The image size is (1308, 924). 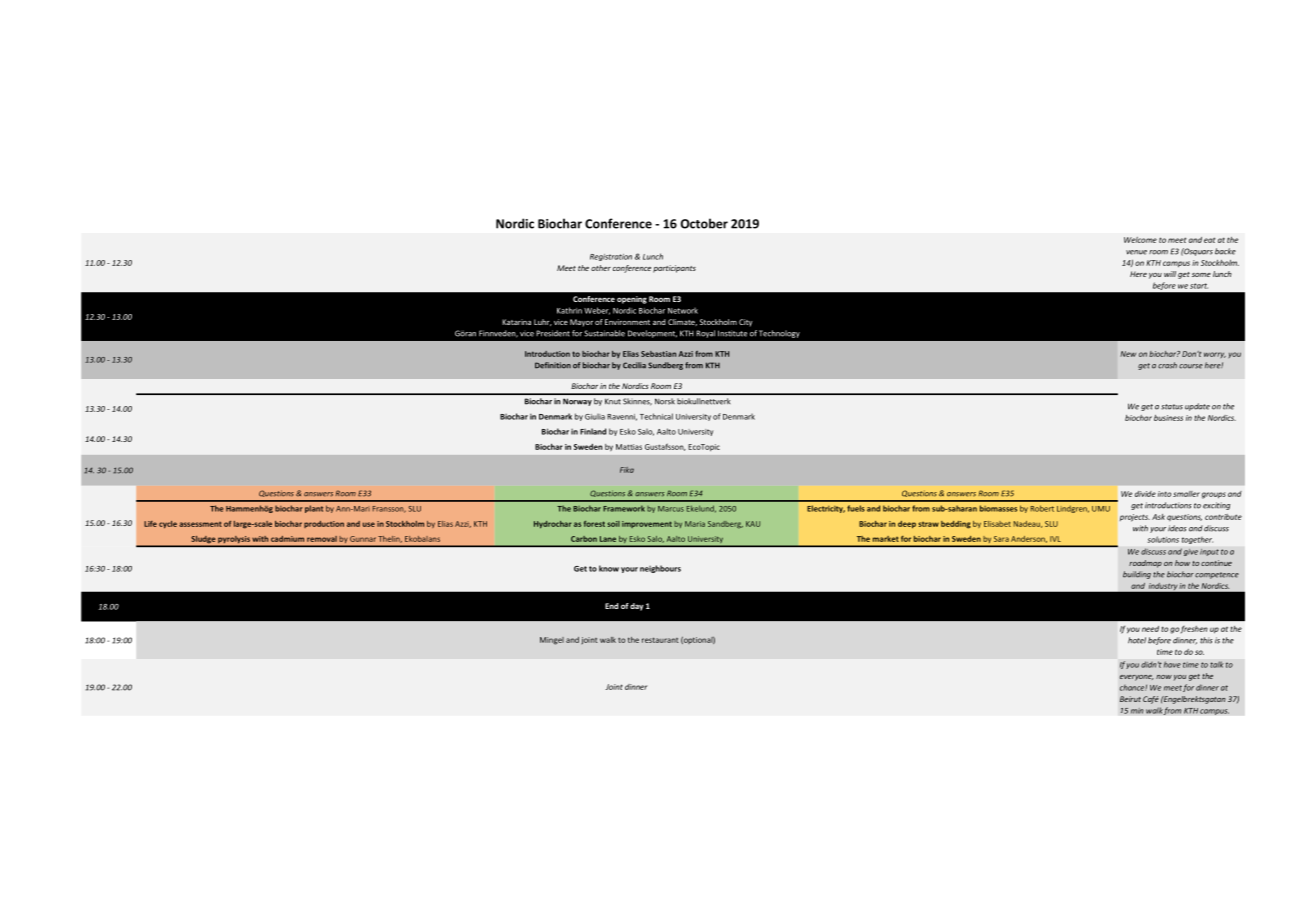 What do you see at coordinates (704, 223) in the page?
I see `October` at bounding box center [704, 223].
